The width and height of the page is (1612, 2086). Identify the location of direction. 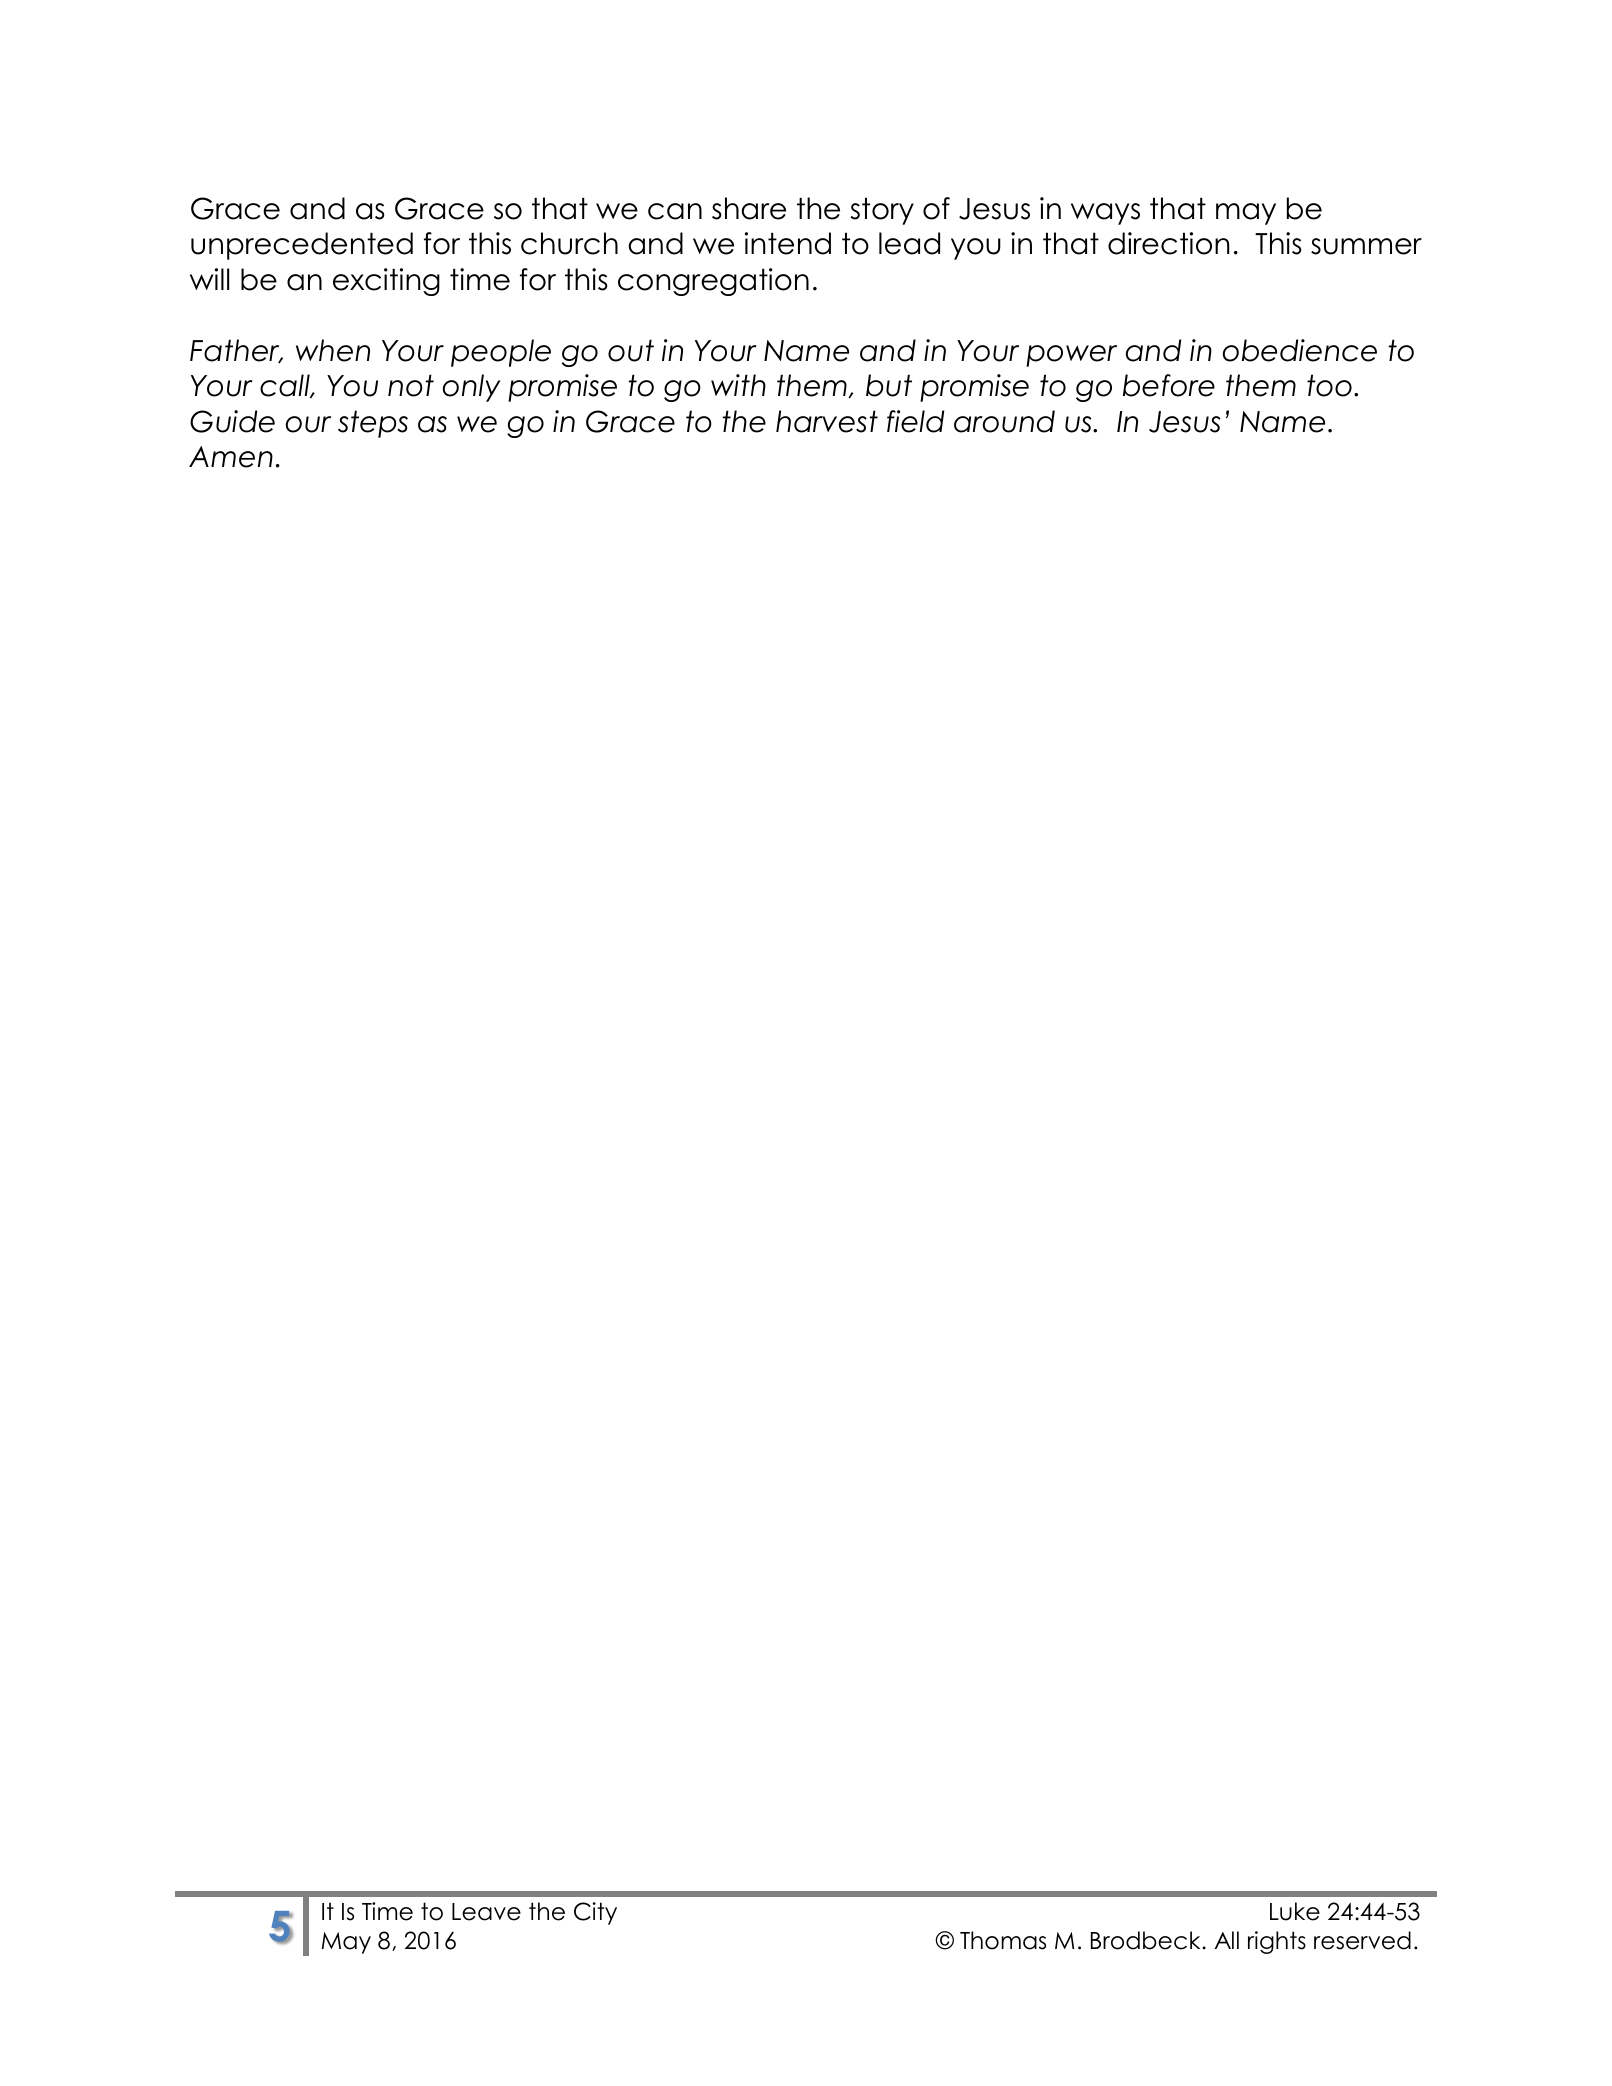
(1168, 243).
